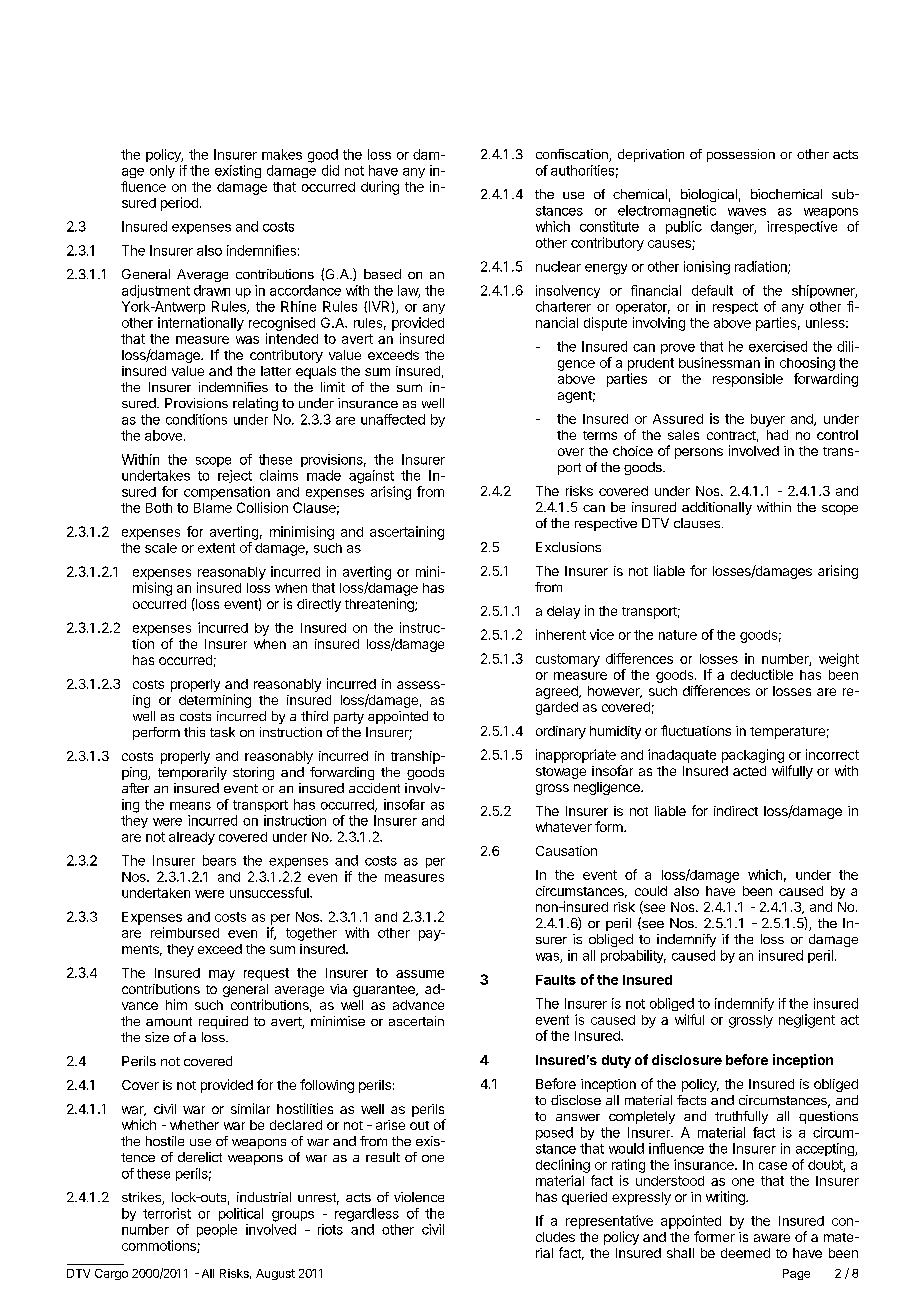  What do you see at coordinates (807, 1021) in the image?
I see `negligent` at bounding box center [807, 1021].
